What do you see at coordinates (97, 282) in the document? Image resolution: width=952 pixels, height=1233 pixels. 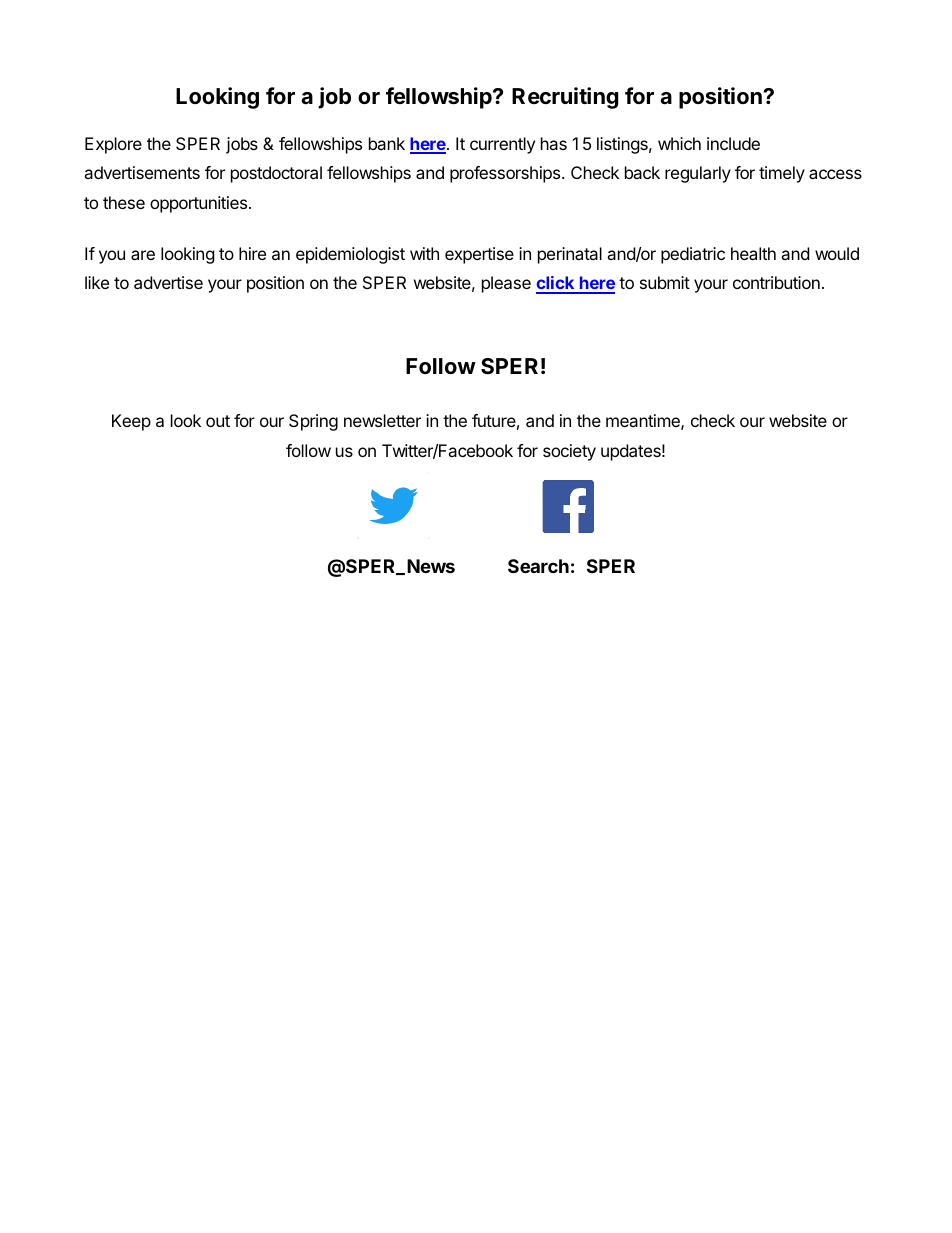 I see `like` at bounding box center [97, 282].
